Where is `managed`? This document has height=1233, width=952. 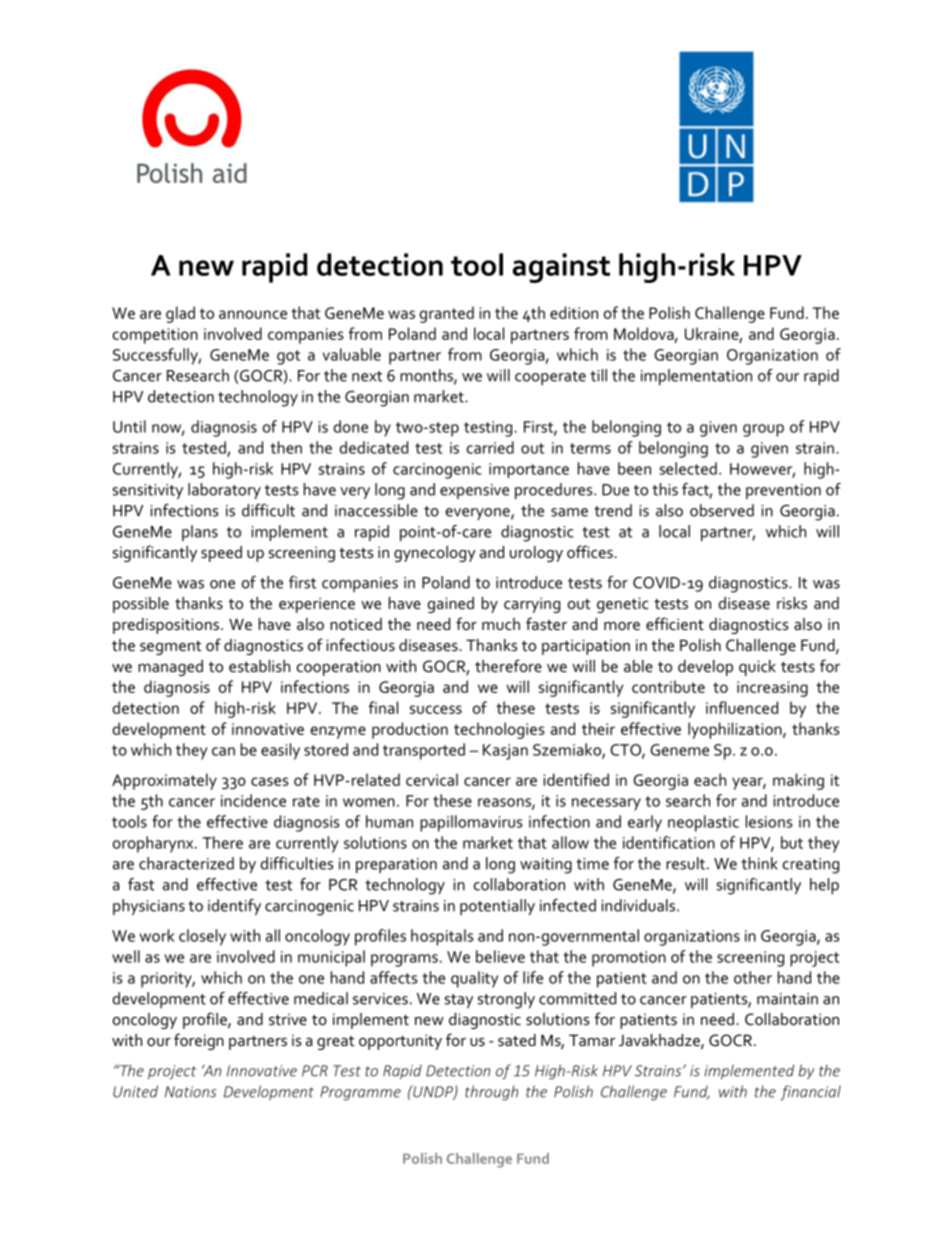 managed is located at coordinates (170, 668).
